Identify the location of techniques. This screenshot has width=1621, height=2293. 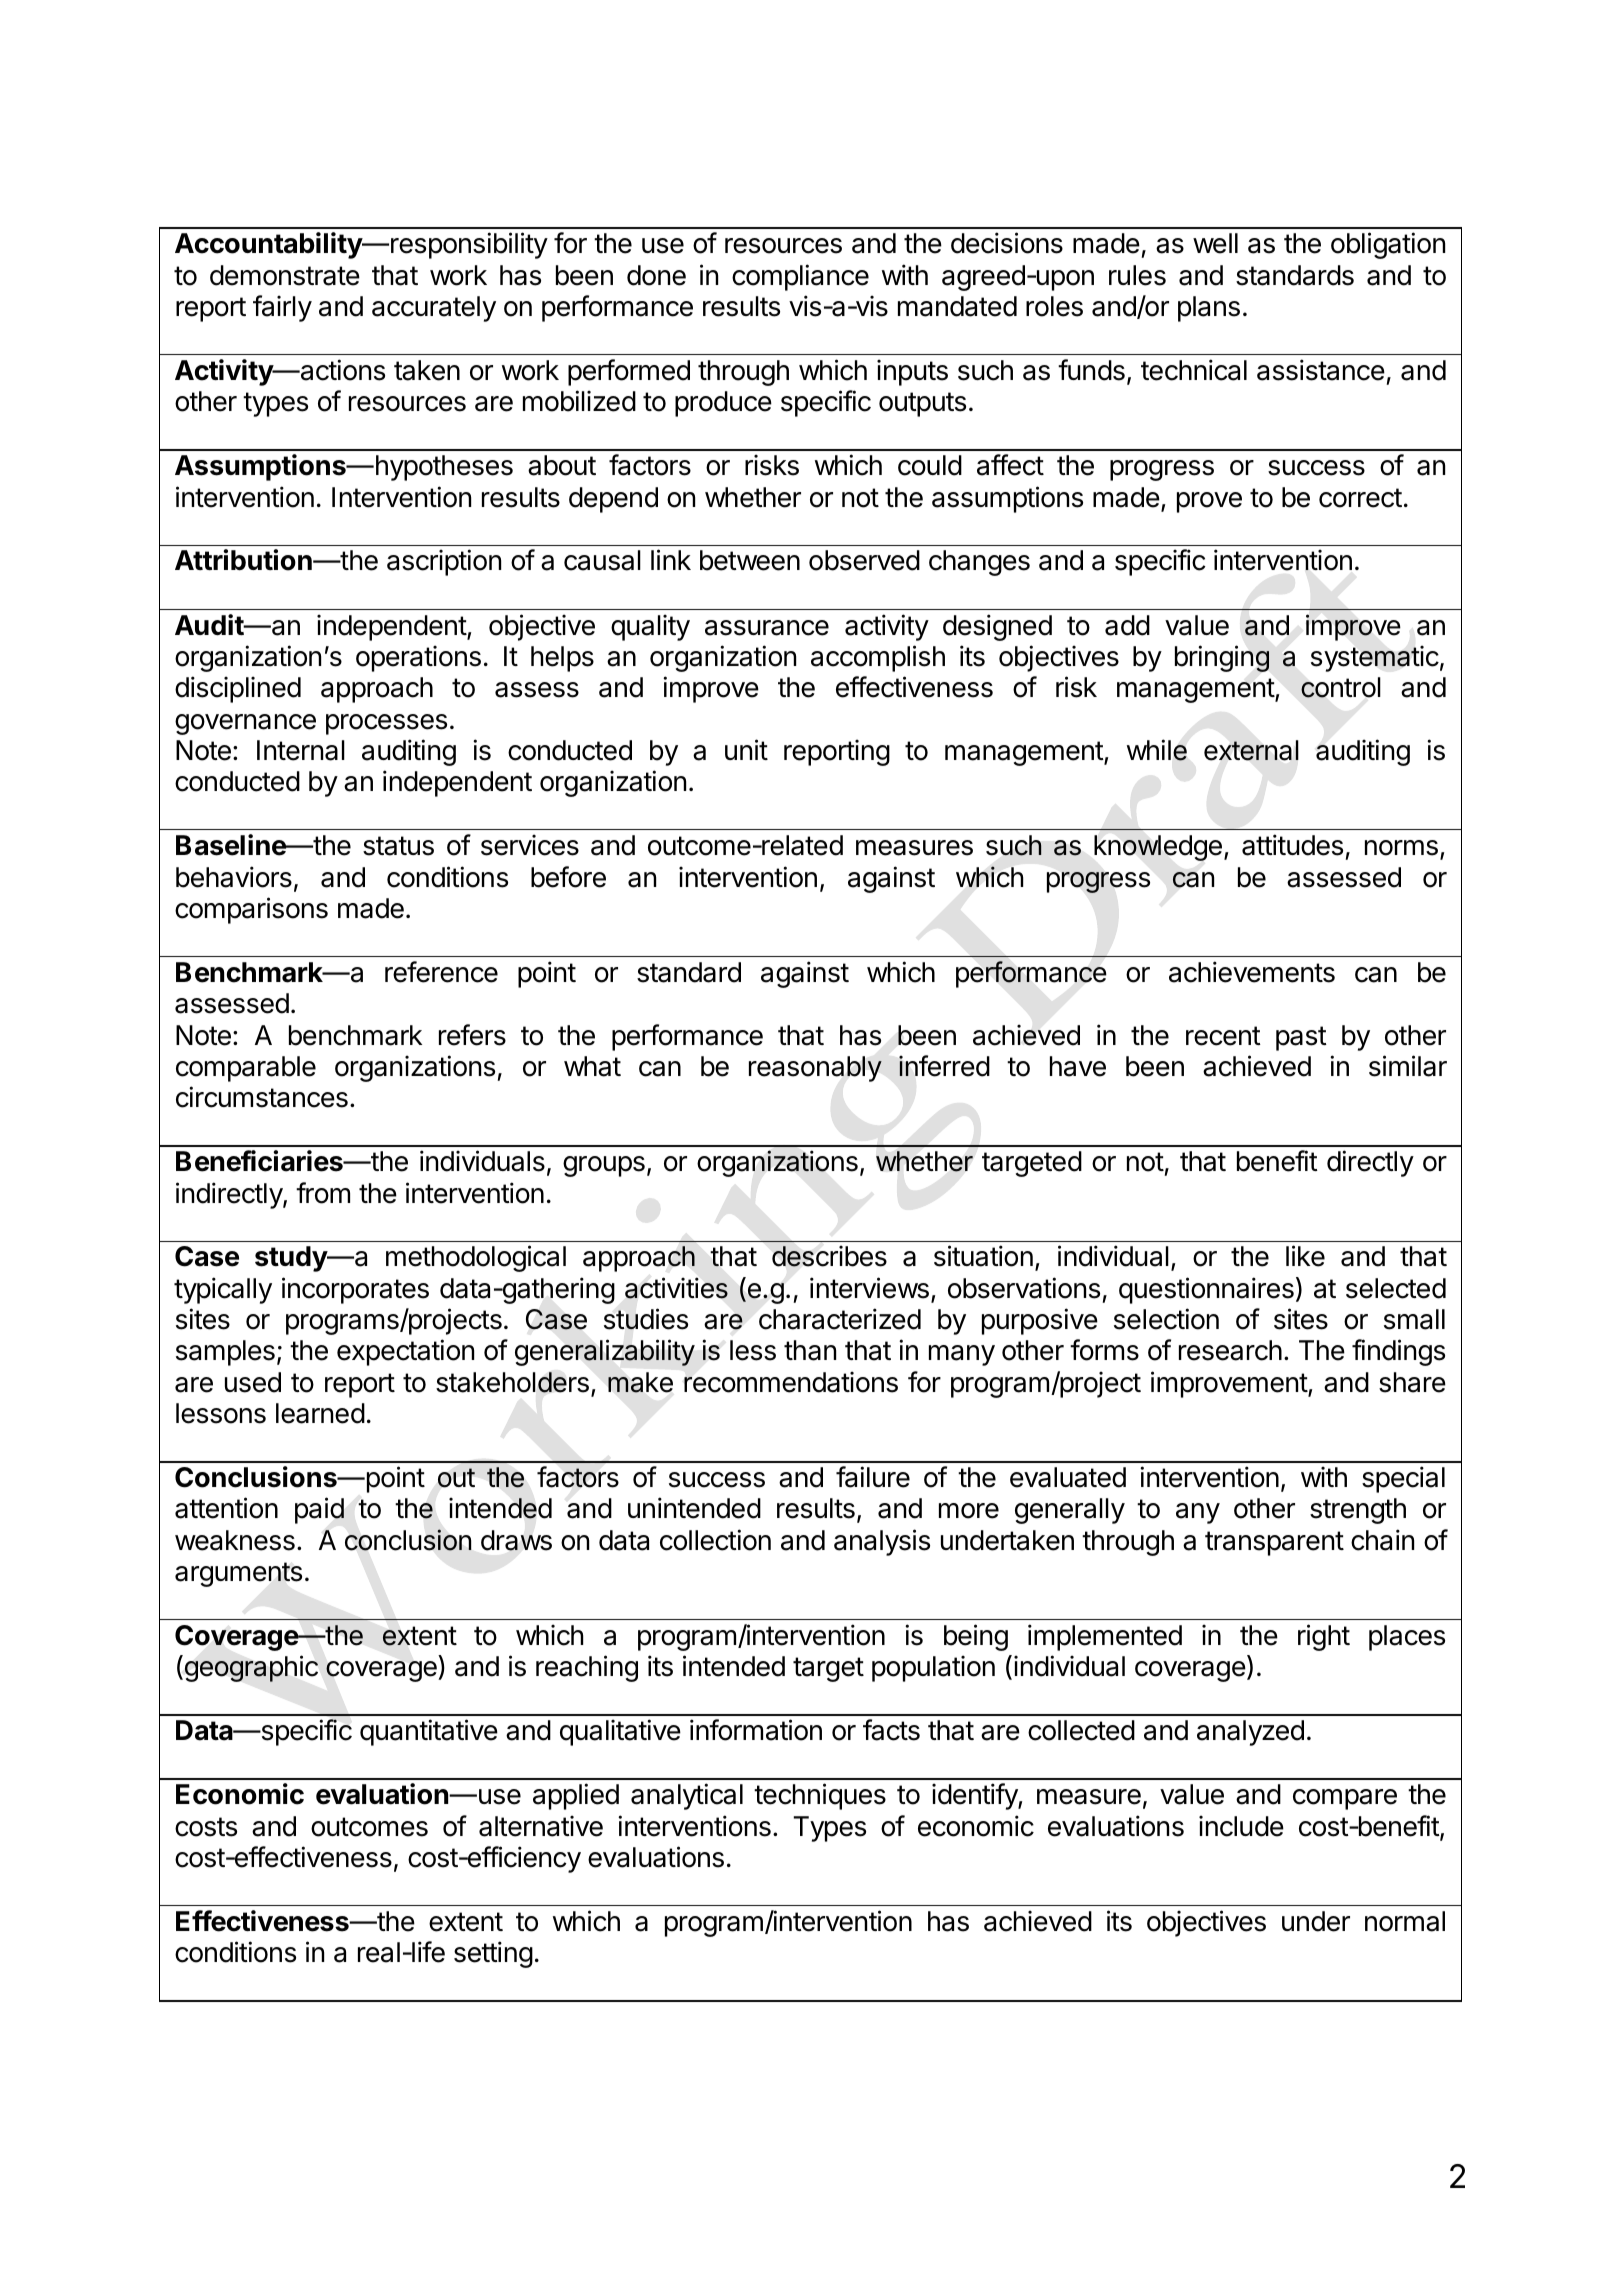
(820, 1796).
